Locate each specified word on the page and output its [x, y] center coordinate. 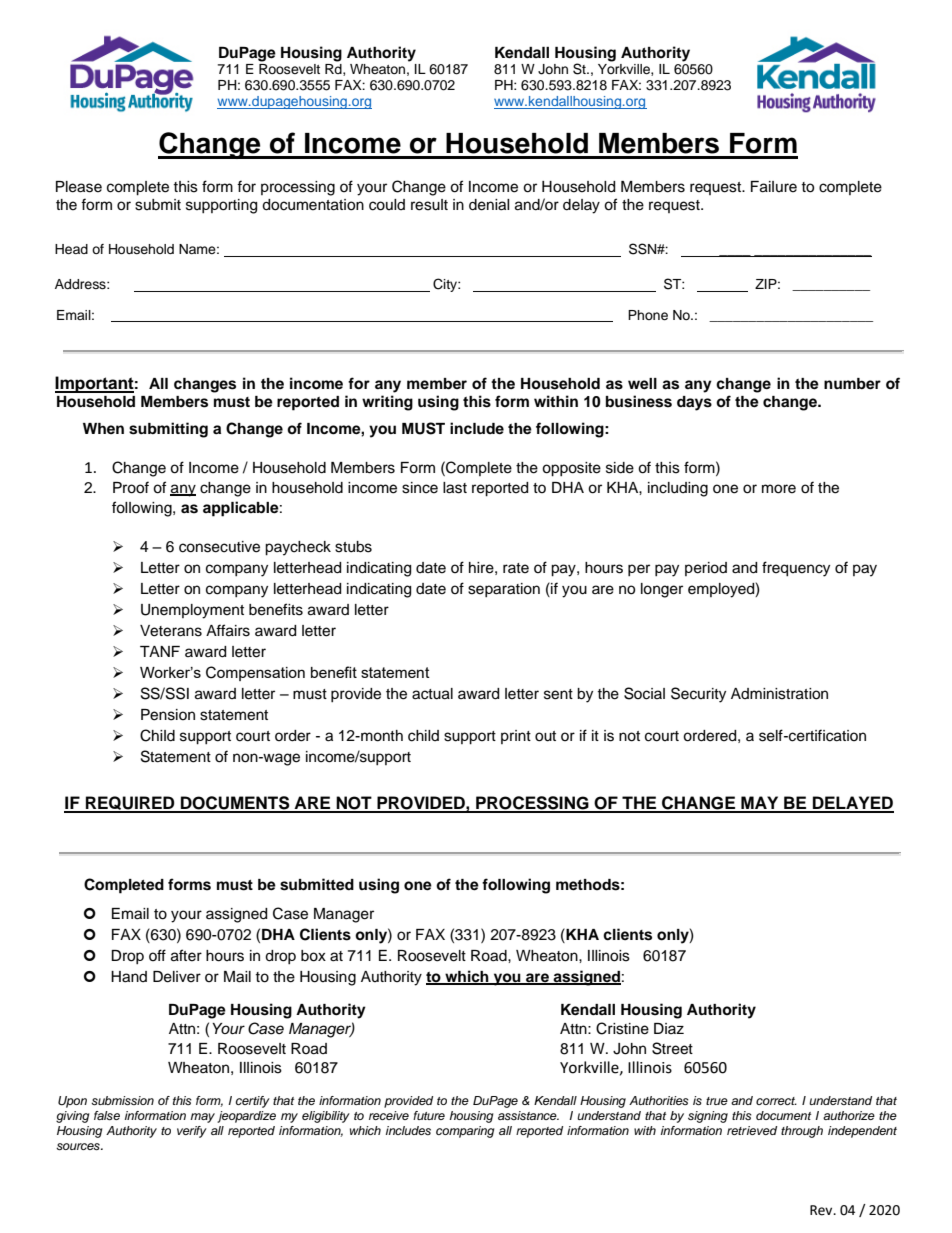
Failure [774, 187]
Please [79, 187]
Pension [168, 715]
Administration [779, 694]
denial [489, 205]
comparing [465, 1132]
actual [432, 694]
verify [192, 1132]
